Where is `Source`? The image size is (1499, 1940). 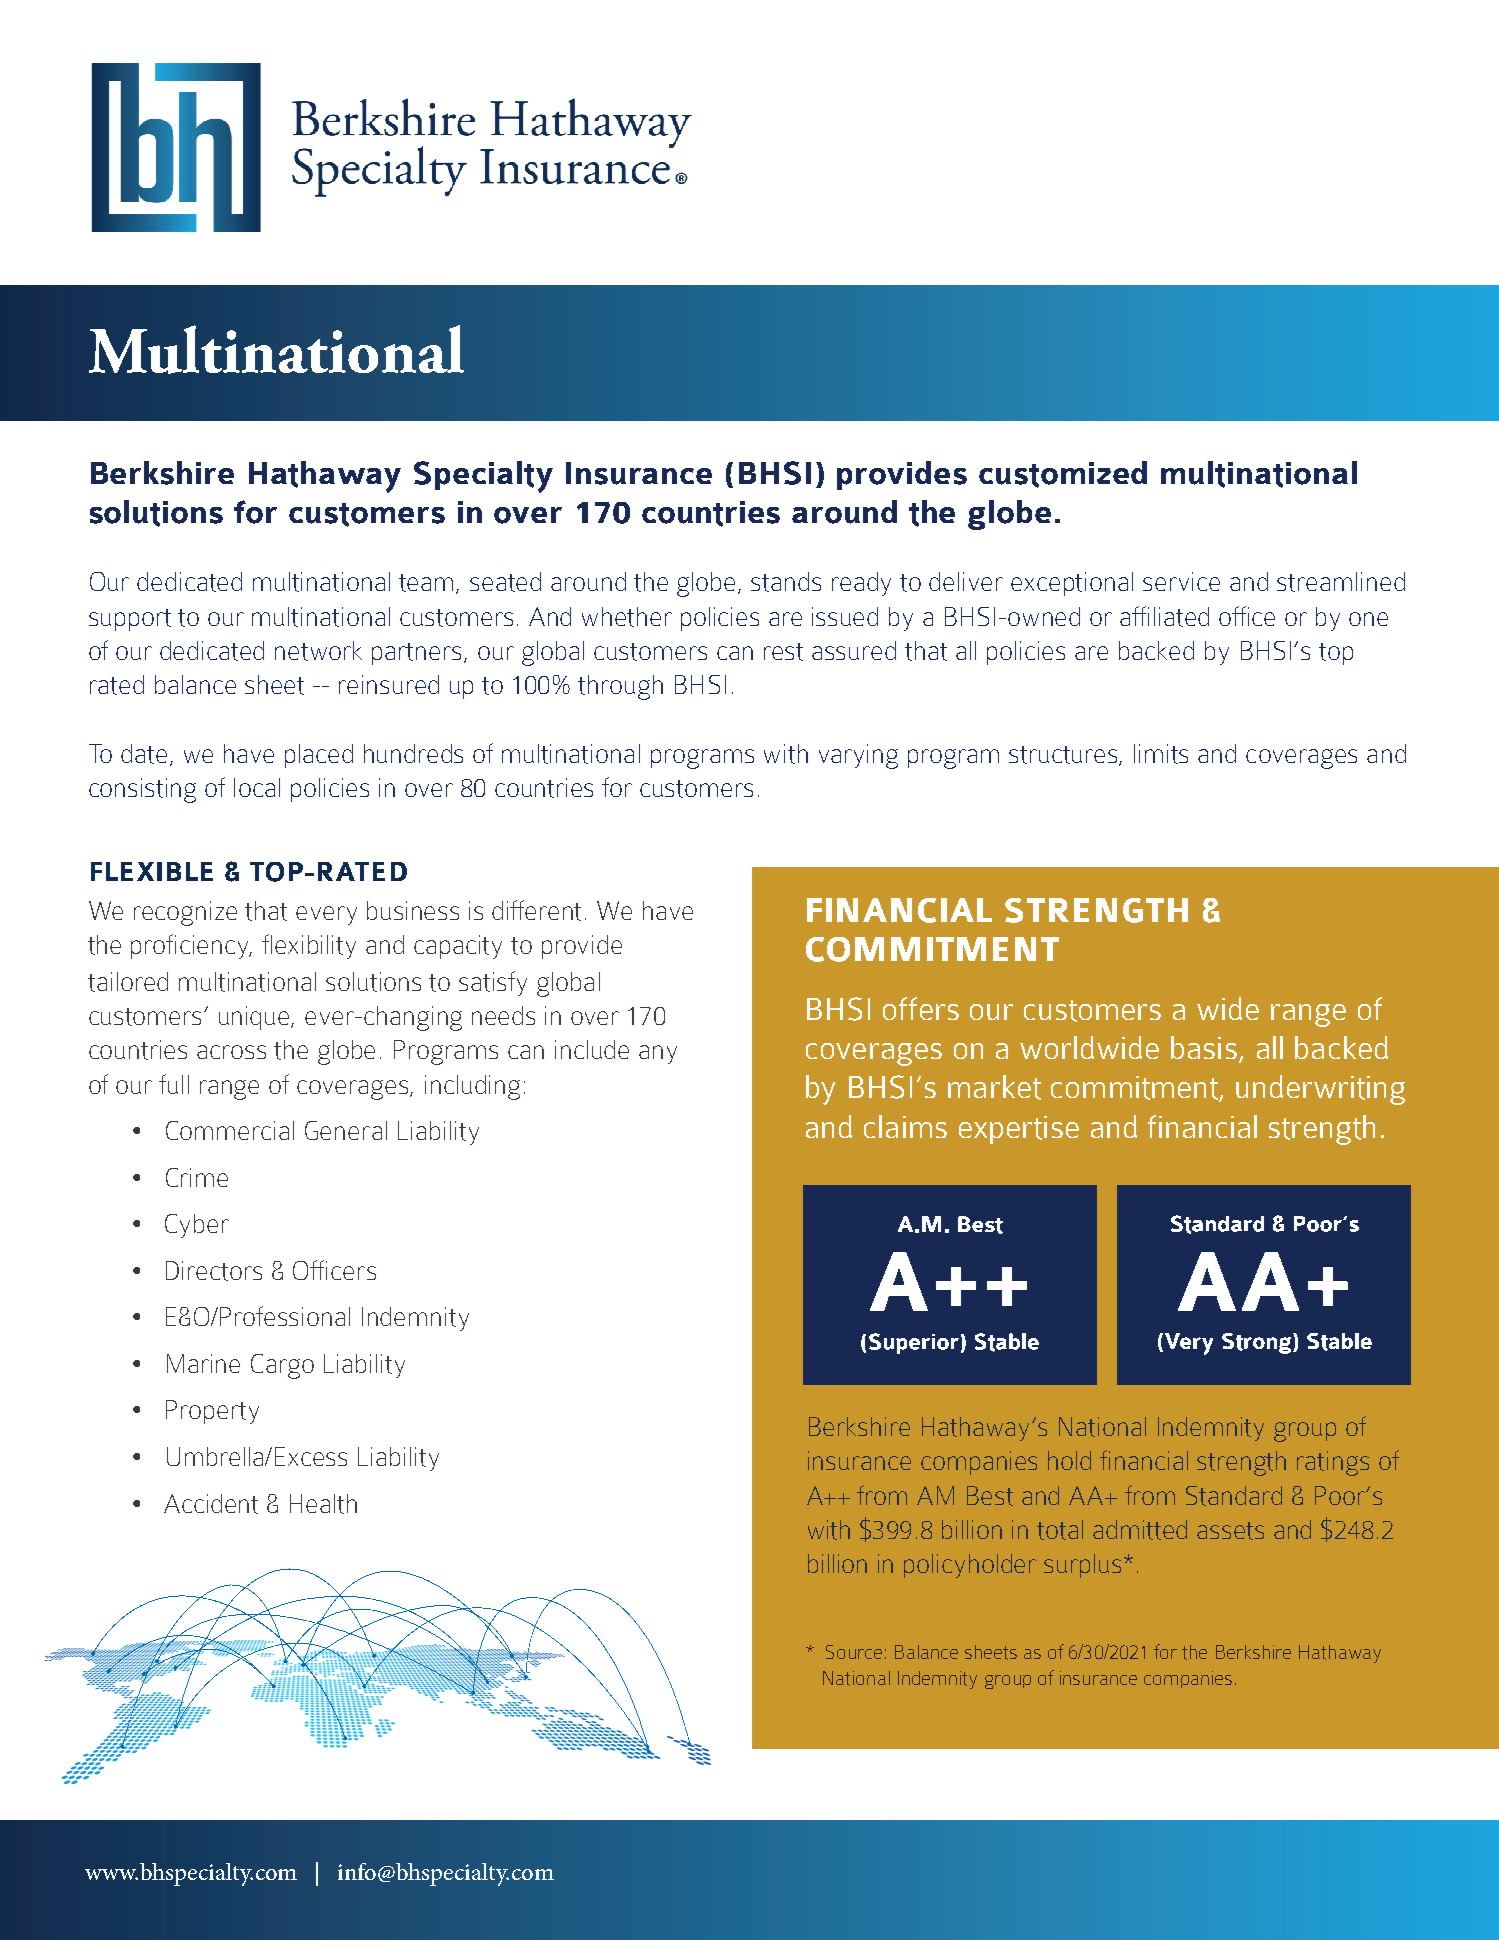
Source is located at coordinates (854, 1652).
